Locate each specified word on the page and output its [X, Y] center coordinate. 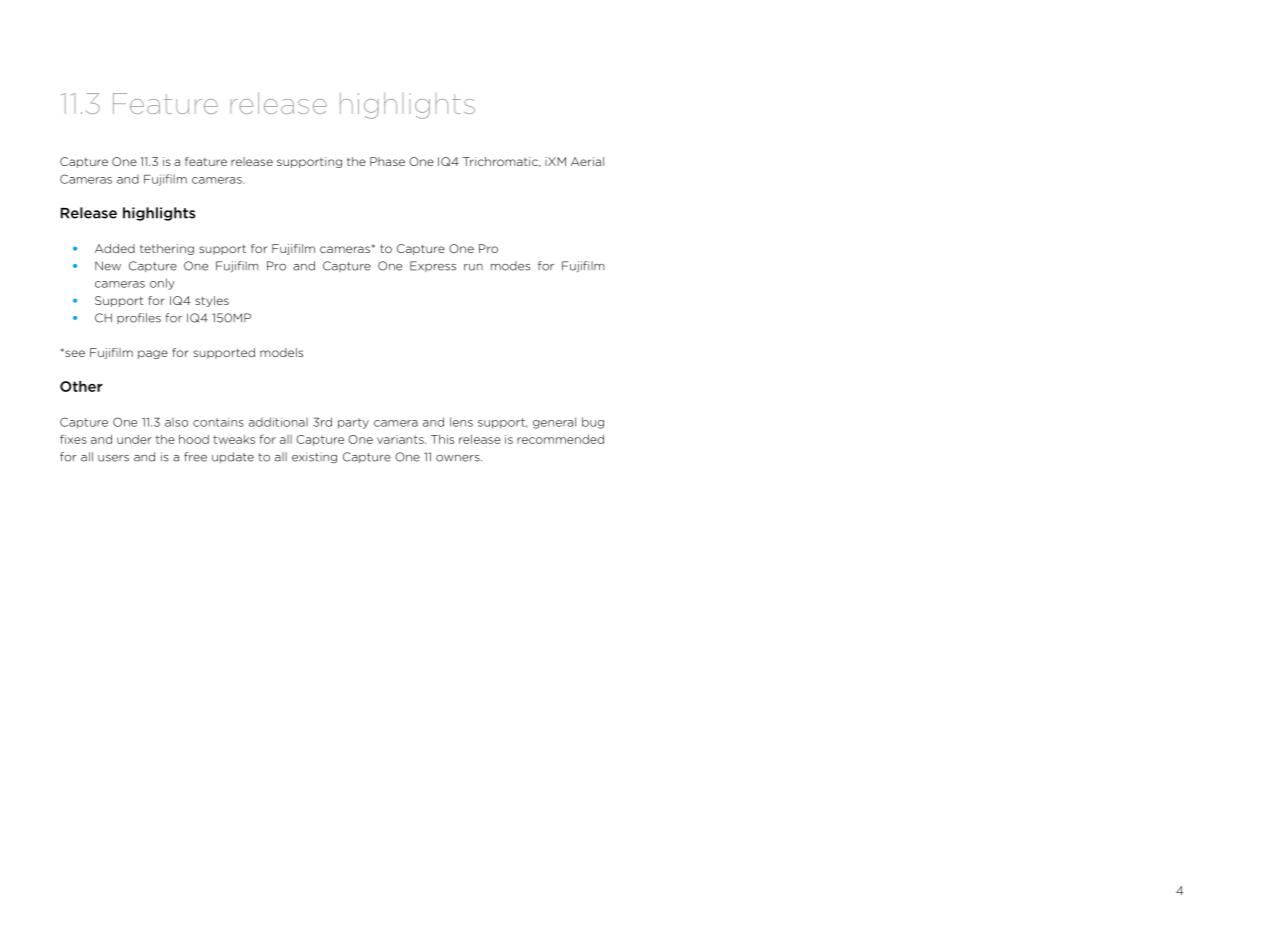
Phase [387, 161]
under [134, 439]
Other [81, 386]
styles [212, 301]
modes [510, 266]
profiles [139, 318]
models [281, 352]
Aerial [587, 161]
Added [115, 248]
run [473, 267]
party [353, 423]
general [554, 423]
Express [433, 266]
